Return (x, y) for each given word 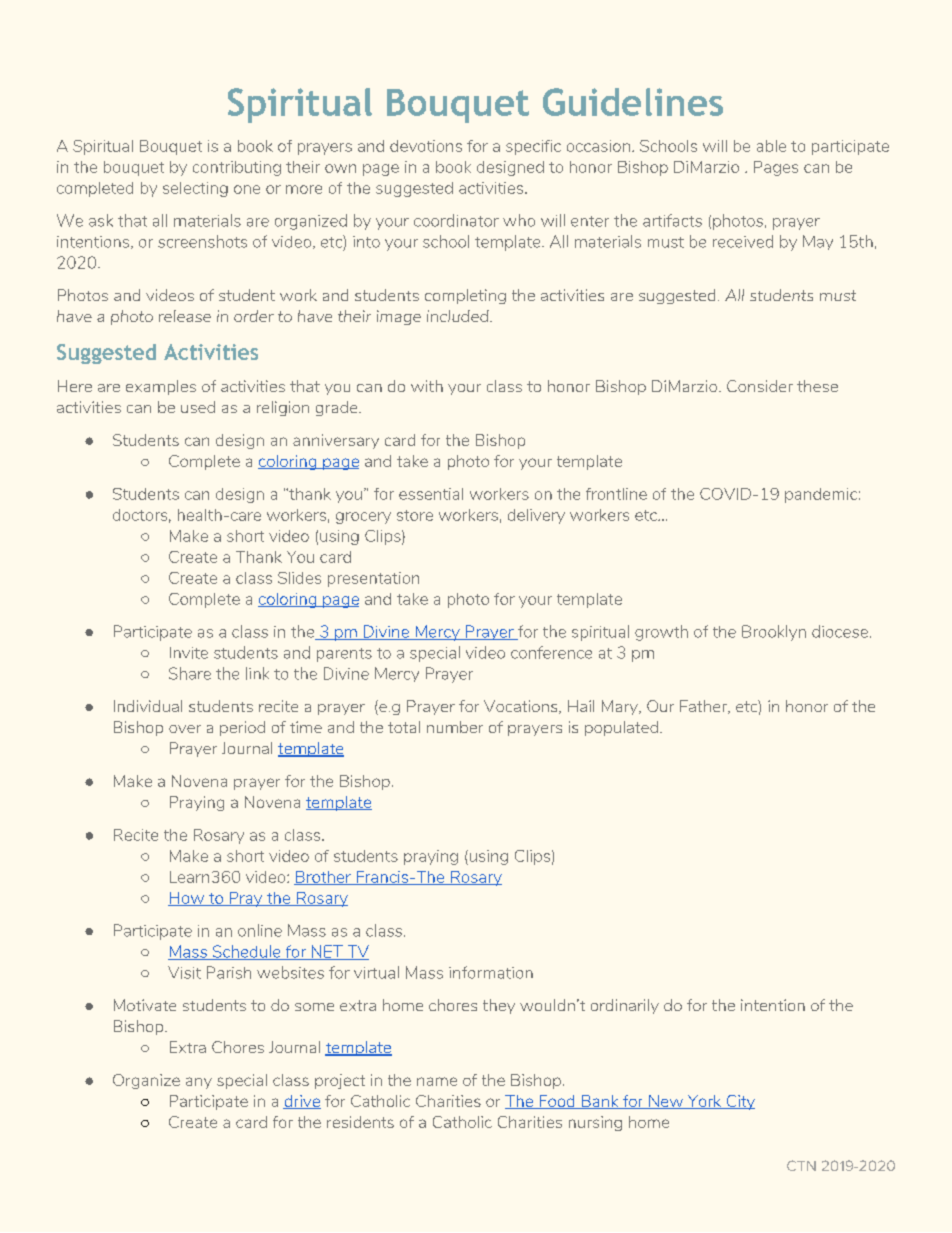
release (185, 316)
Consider (760, 386)
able (771, 146)
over (185, 729)
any (199, 1083)
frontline (616, 494)
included (459, 316)
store (415, 515)
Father (705, 707)
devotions (426, 146)
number (455, 727)
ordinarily (625, 1006)
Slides (299, 578)
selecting (195, 189)
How (187, 899)
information (491, 972)
